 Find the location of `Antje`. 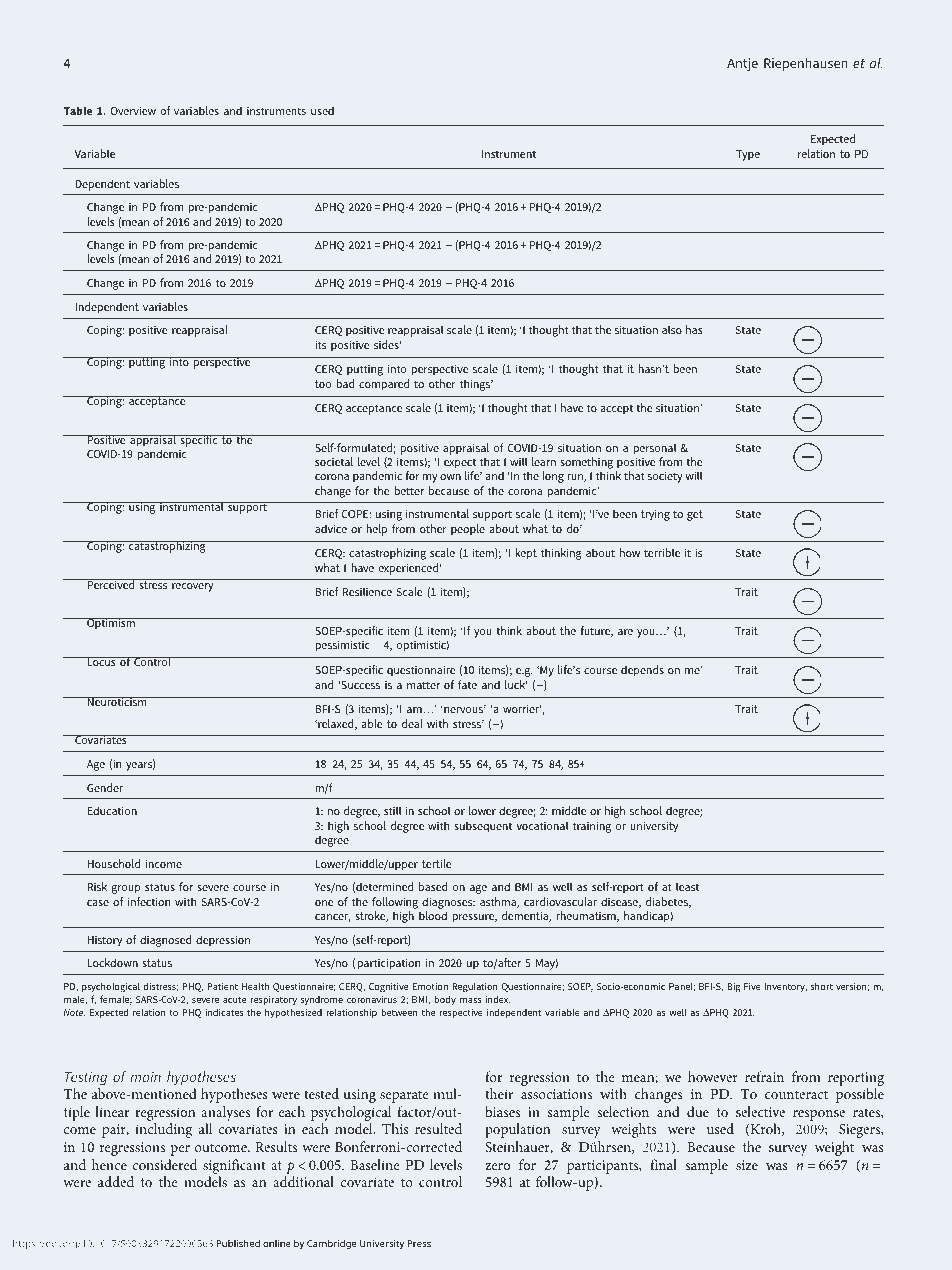

Antje is located at coordinates (742, 64).
